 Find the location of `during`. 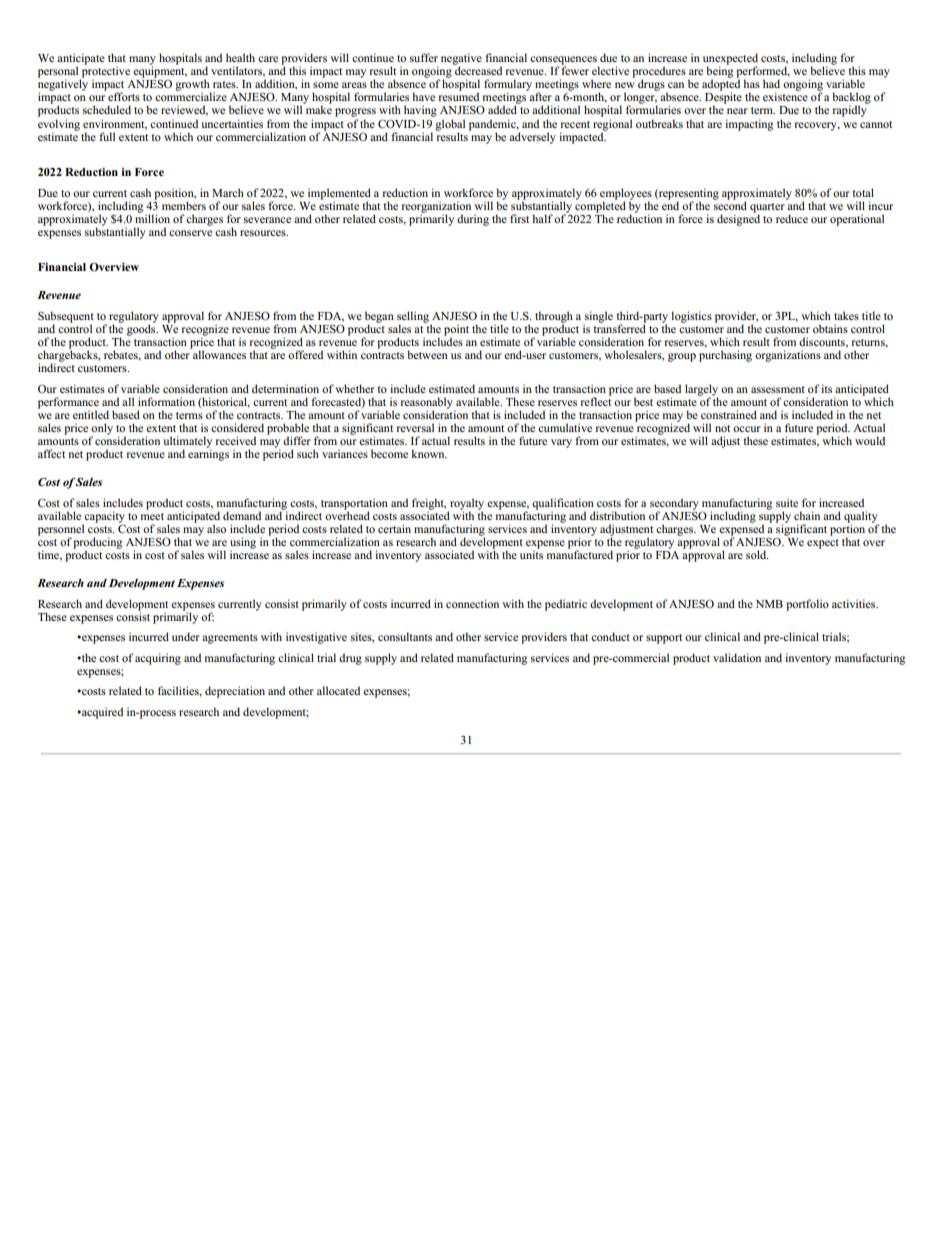

during is located at coordinates (473, 220).
